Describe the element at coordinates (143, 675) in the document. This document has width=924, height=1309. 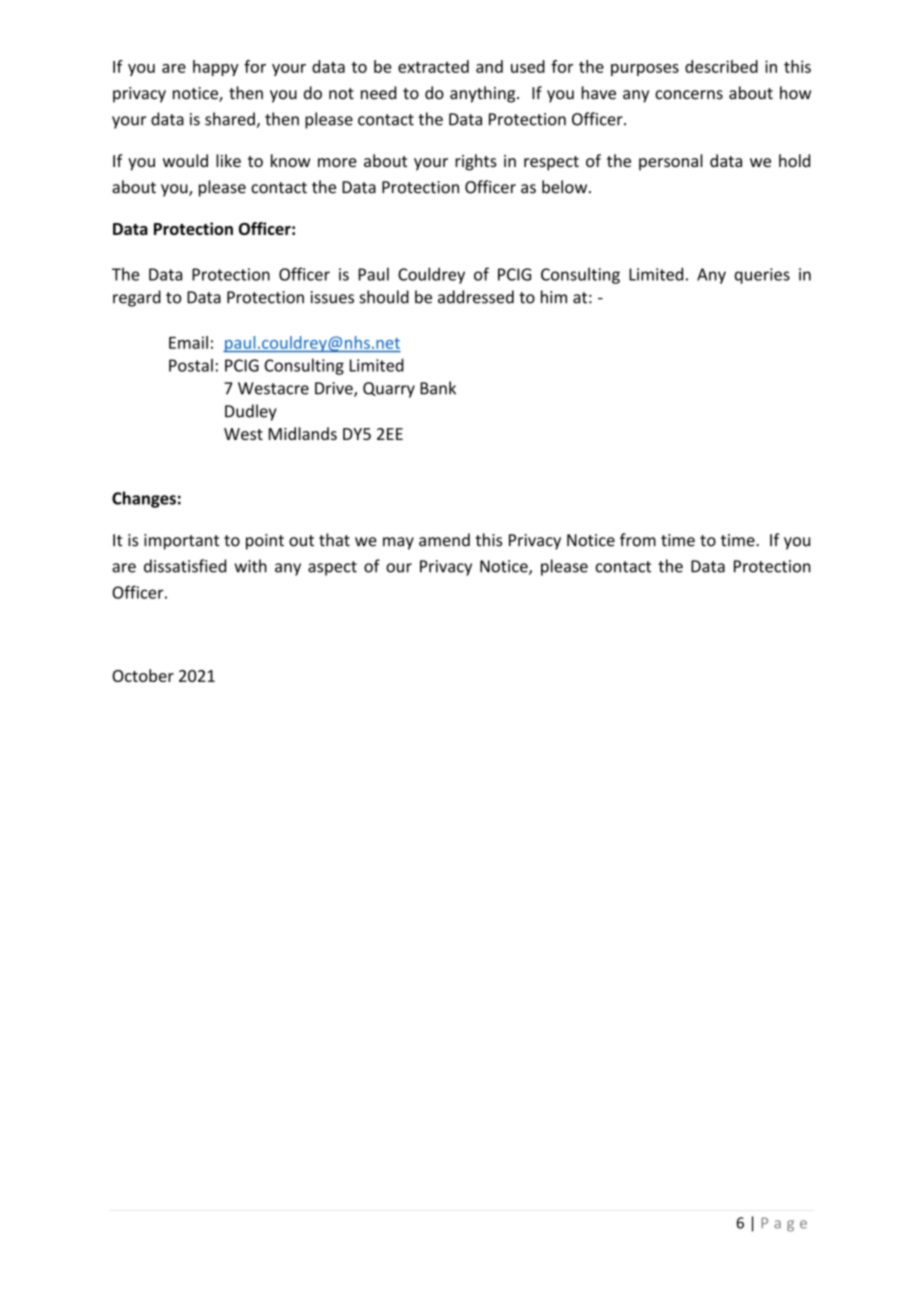
I see `October` at that location.
